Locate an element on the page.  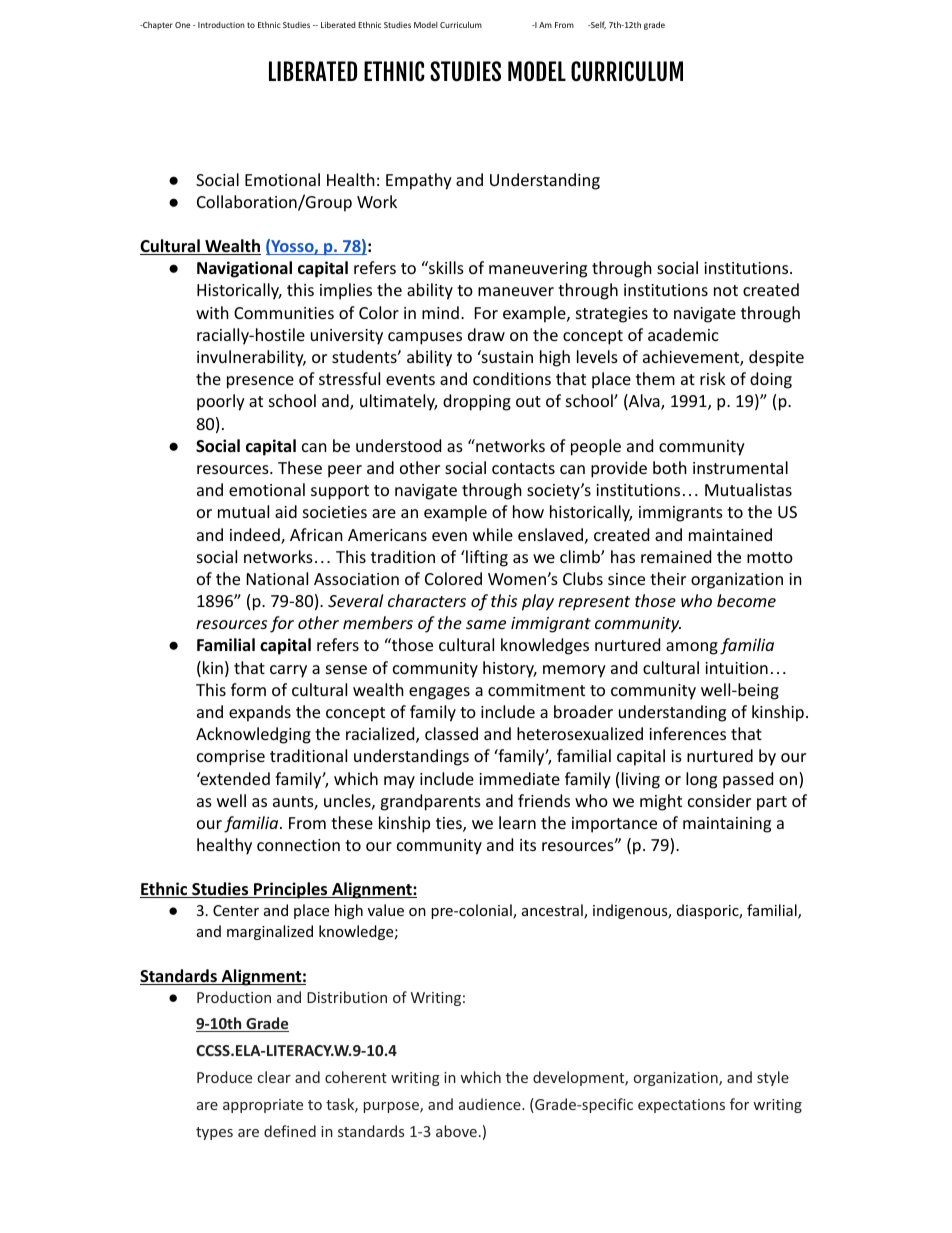
Self is located at coordinates (597, 25).
